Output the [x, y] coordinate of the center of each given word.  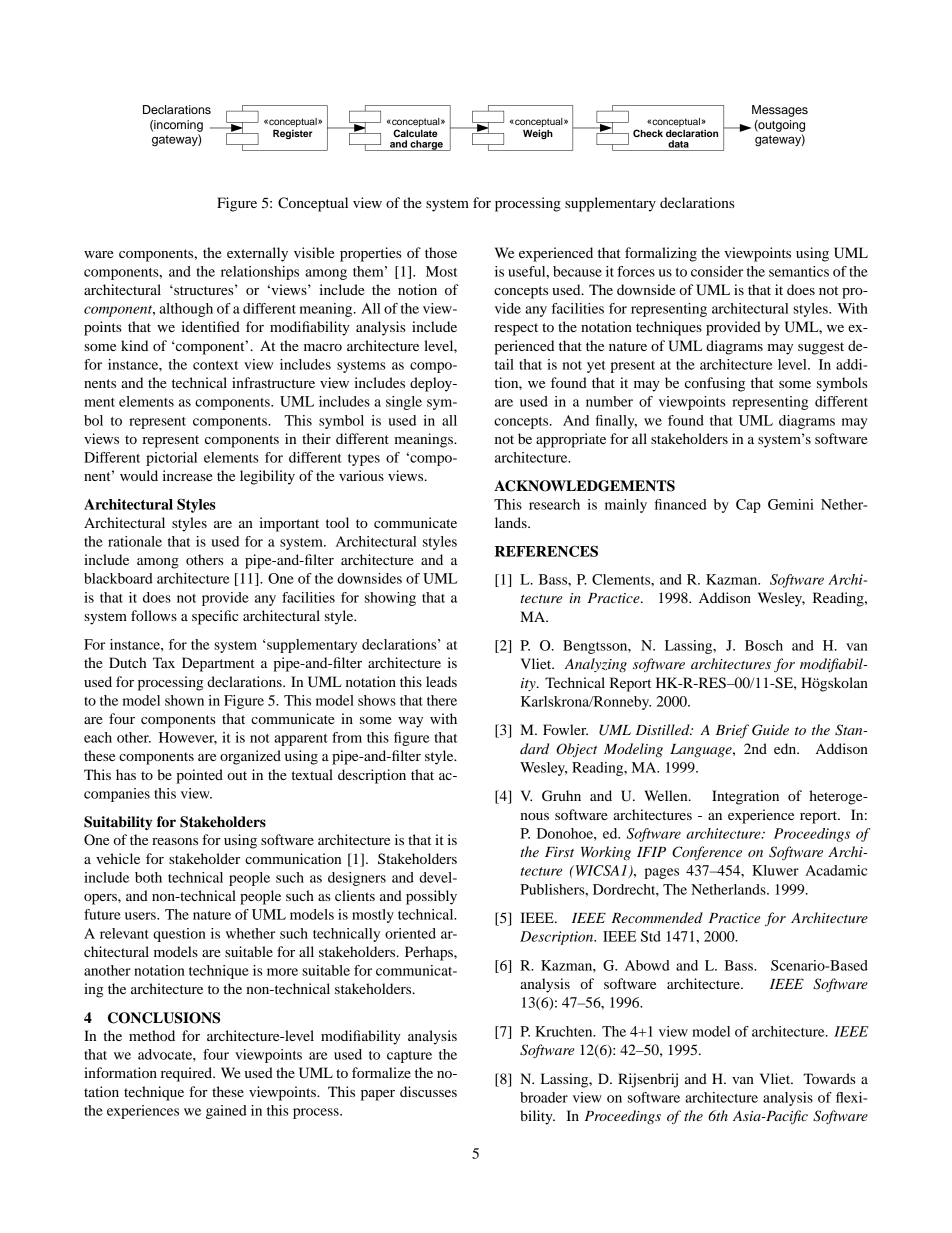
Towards [829, 1078]
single [404, 403]
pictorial [171, 459]
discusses [428, 1091]
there [442, 700]
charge [426, 145]
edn [786, 748]
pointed [199, 776]
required [188, 1074]
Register [293, 134]
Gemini [791, 504]
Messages [780, 111]
